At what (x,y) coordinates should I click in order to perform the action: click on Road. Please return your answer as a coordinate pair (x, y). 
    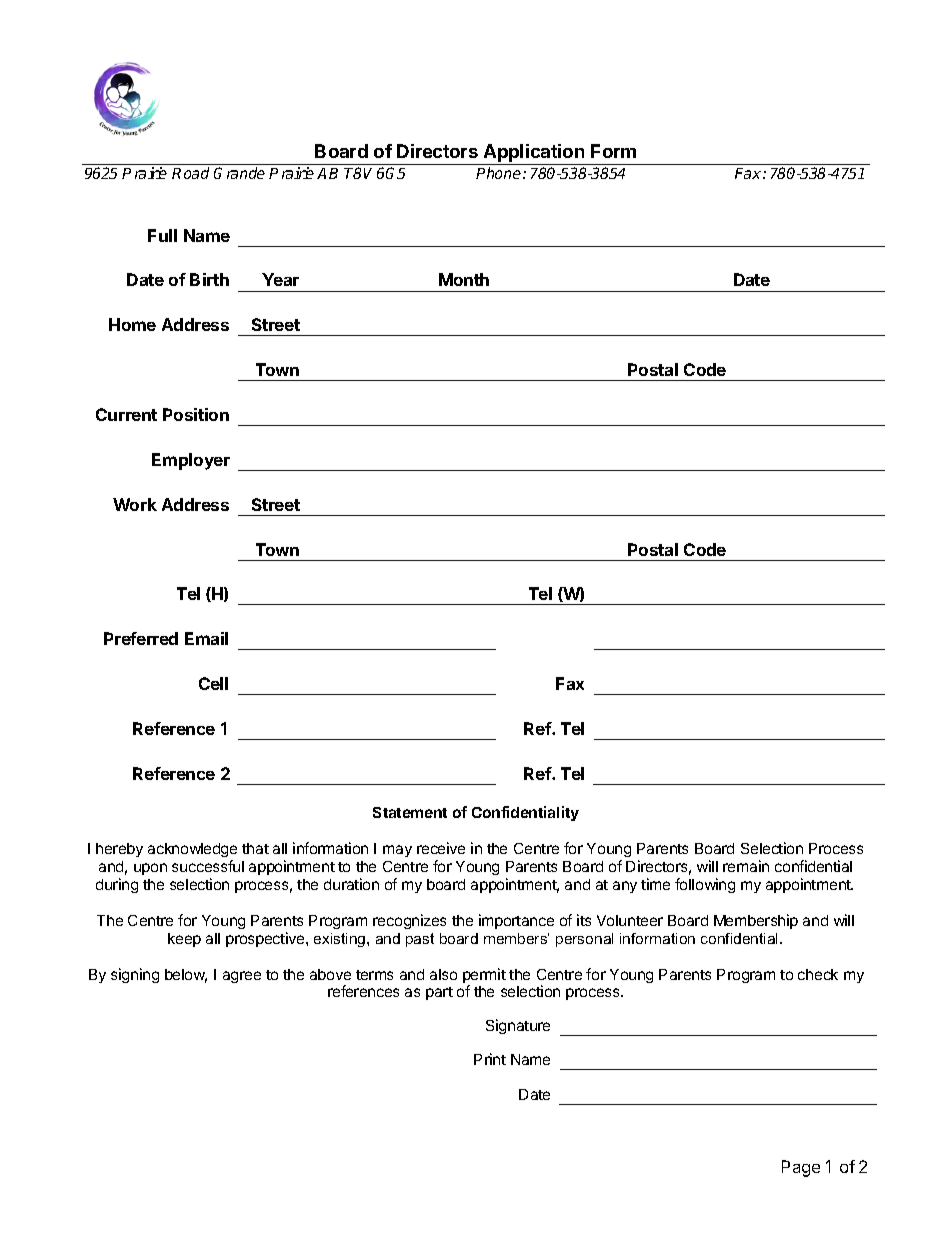
    Looking at the image, I should click on (190, 173).
